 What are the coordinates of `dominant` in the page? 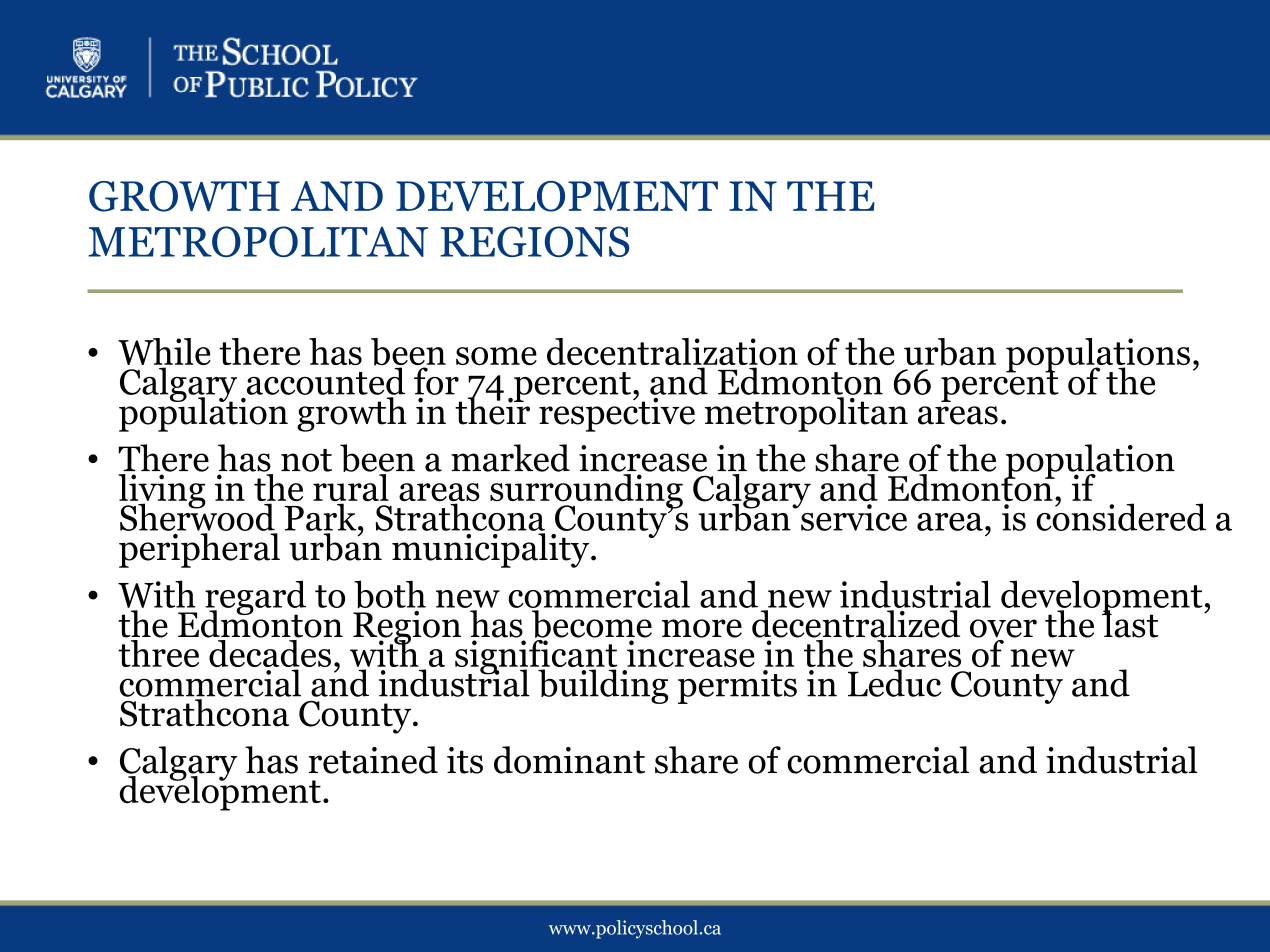 It's located at (569, 760).
